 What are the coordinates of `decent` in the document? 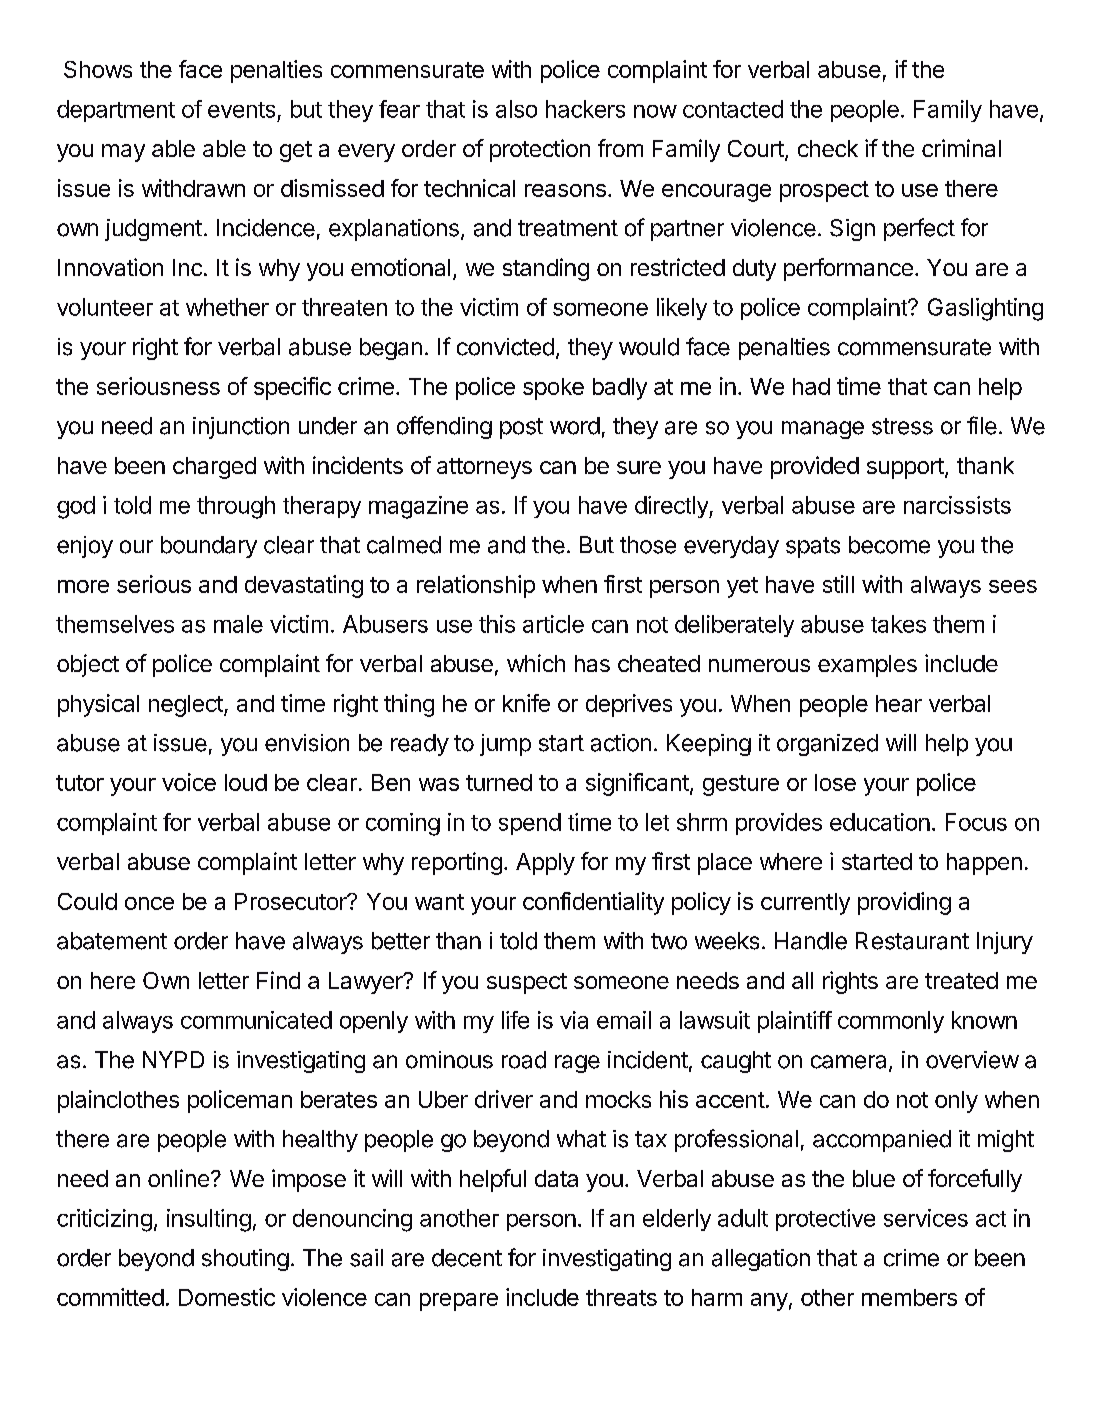 It's located at (467, 1258).
